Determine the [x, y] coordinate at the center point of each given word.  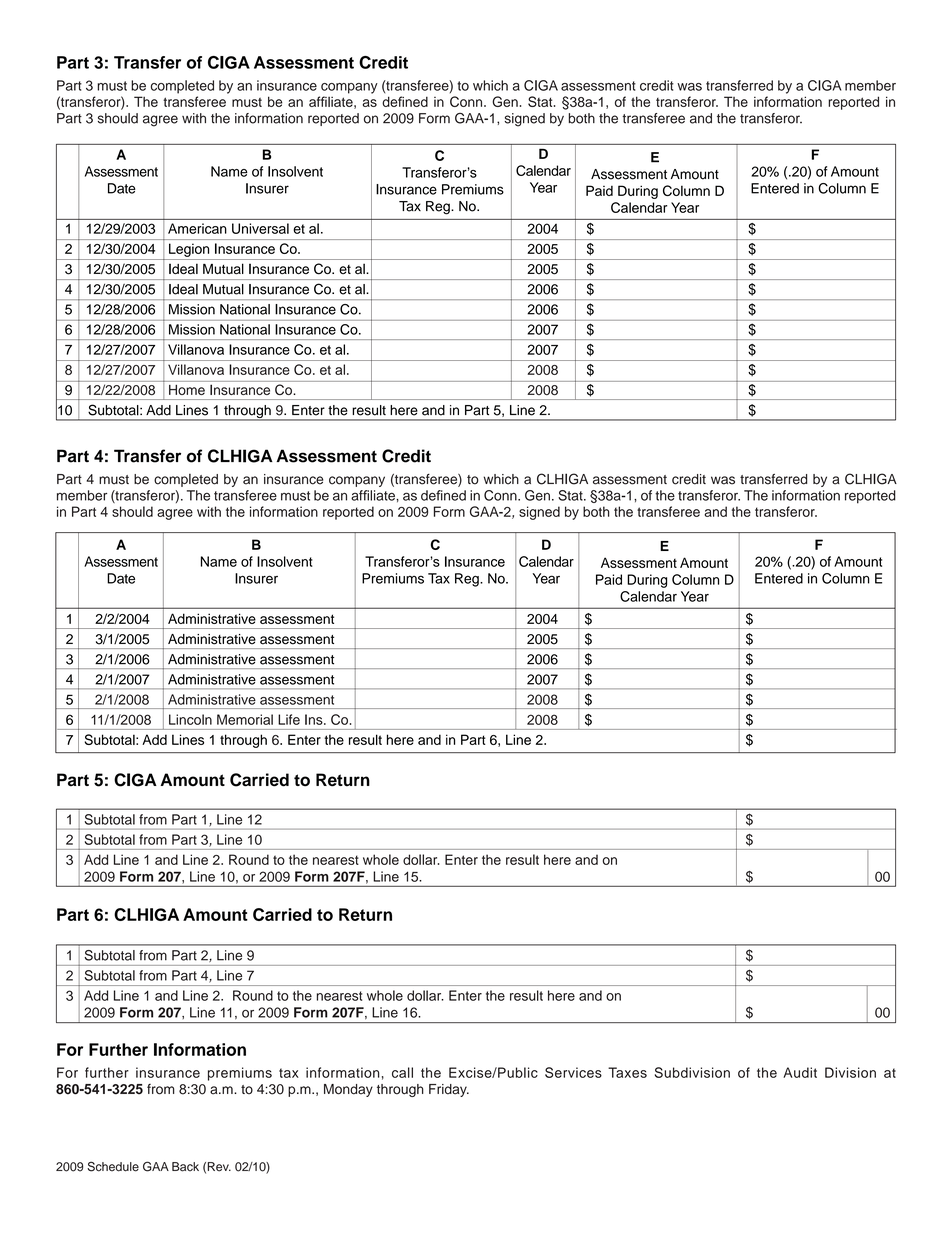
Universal [260, 228]
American [197, 228]
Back [185, 1167]
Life [289, 719]
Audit [800, 1072]
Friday [449, 1090]
